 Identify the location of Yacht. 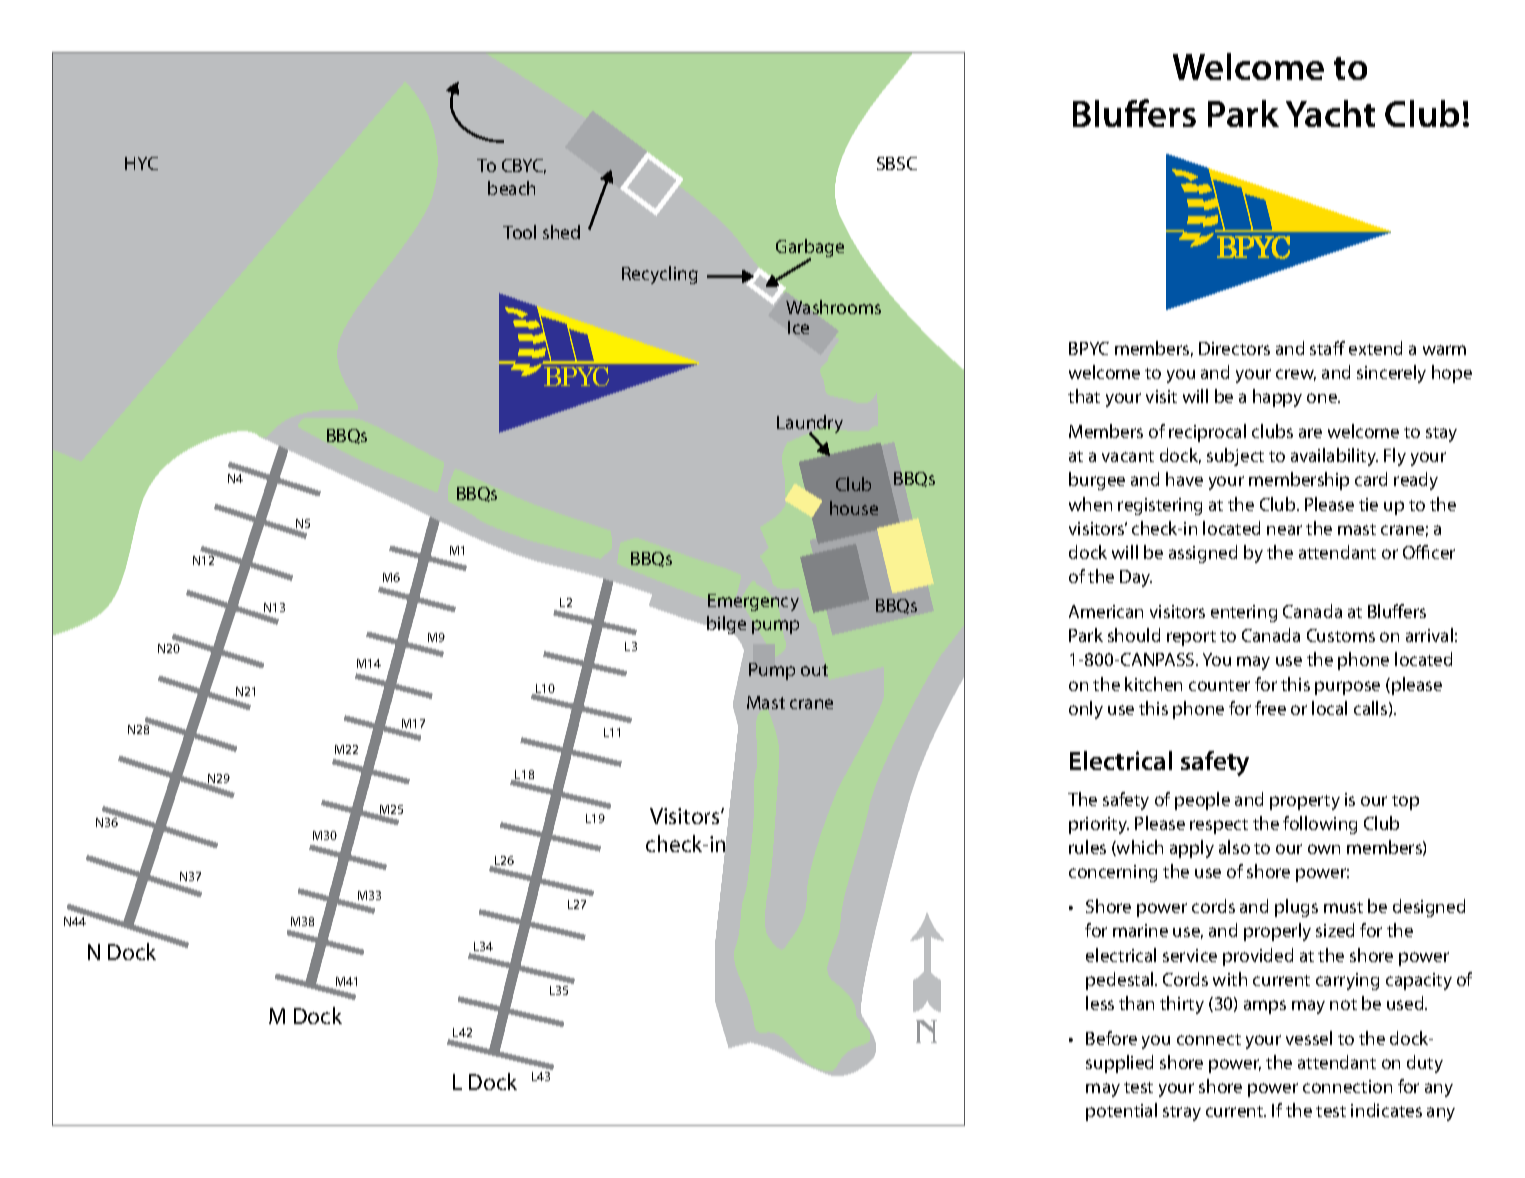
(1330, 113).
